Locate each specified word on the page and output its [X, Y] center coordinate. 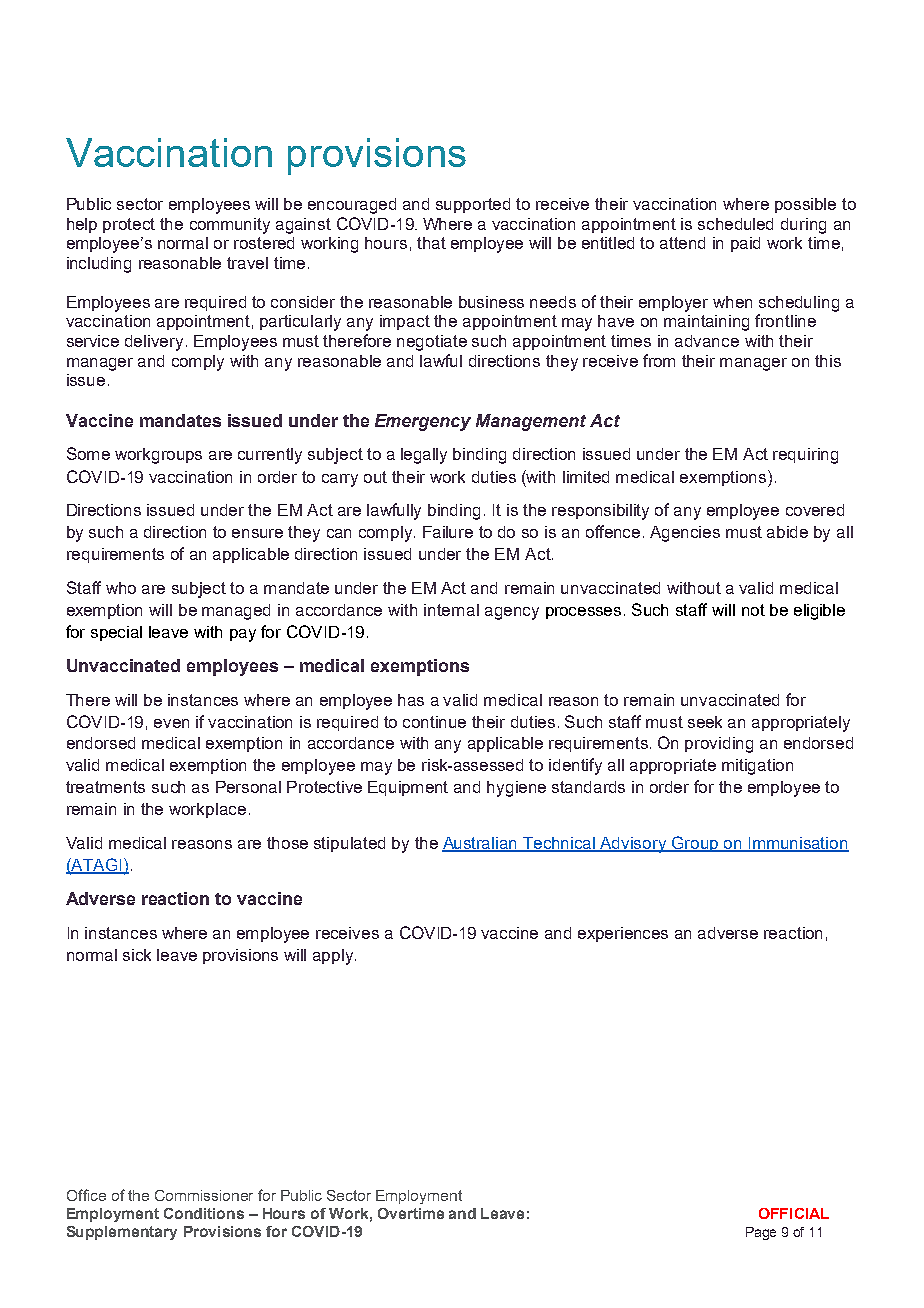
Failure [448, 532]
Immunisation [797, 844]
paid [745, 244]
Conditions [204, 1213]
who [121, 588]
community [230, 226]
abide [787, 532]
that [431, 243]
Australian [481, 844]
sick [137, 955]
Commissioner [204, 1195]
